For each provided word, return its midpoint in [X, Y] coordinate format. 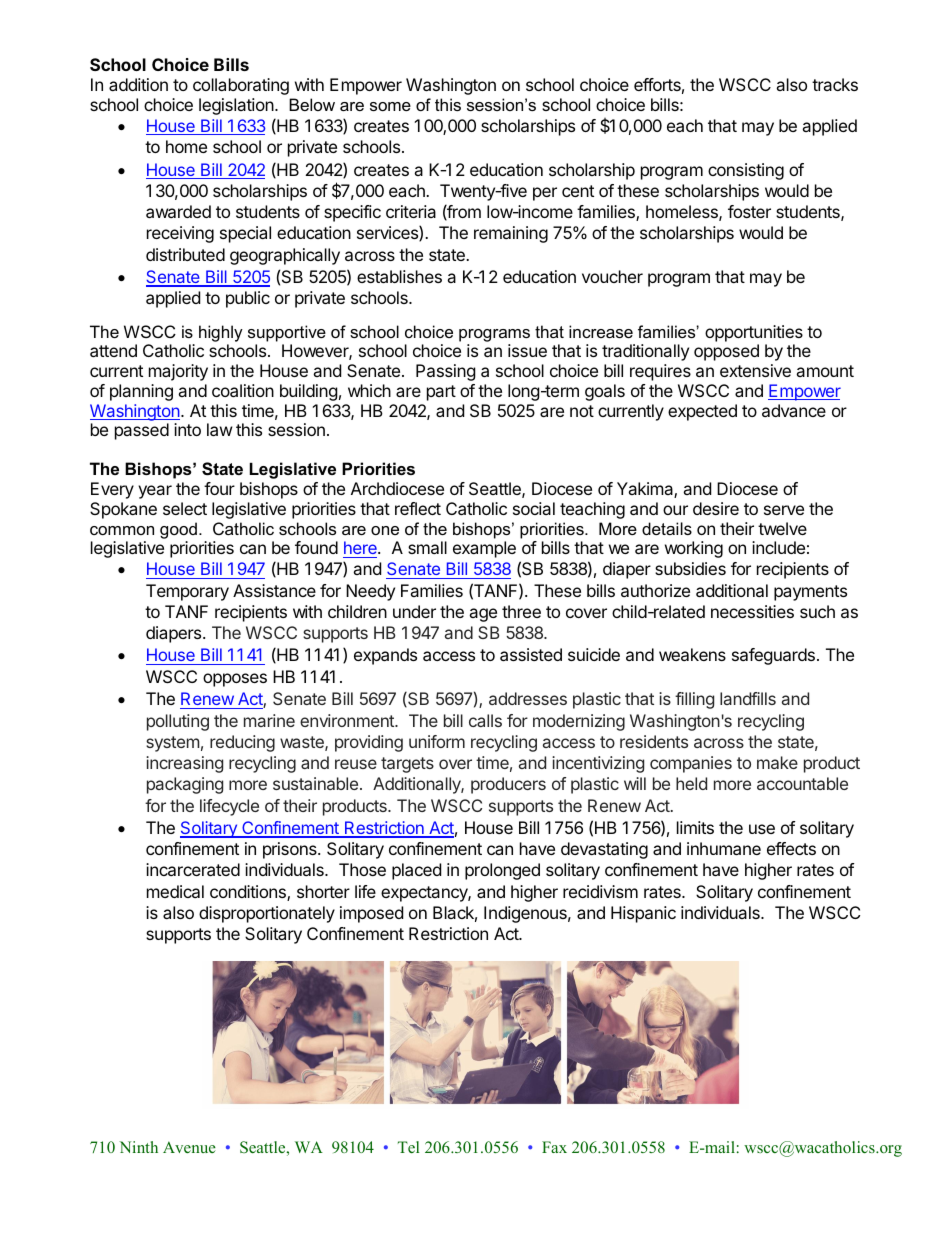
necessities [752, 611]
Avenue [189, 1147]
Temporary [187, 592]
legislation [237, 106]
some [390, 106]
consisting [746, 171]
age [483, 615]
